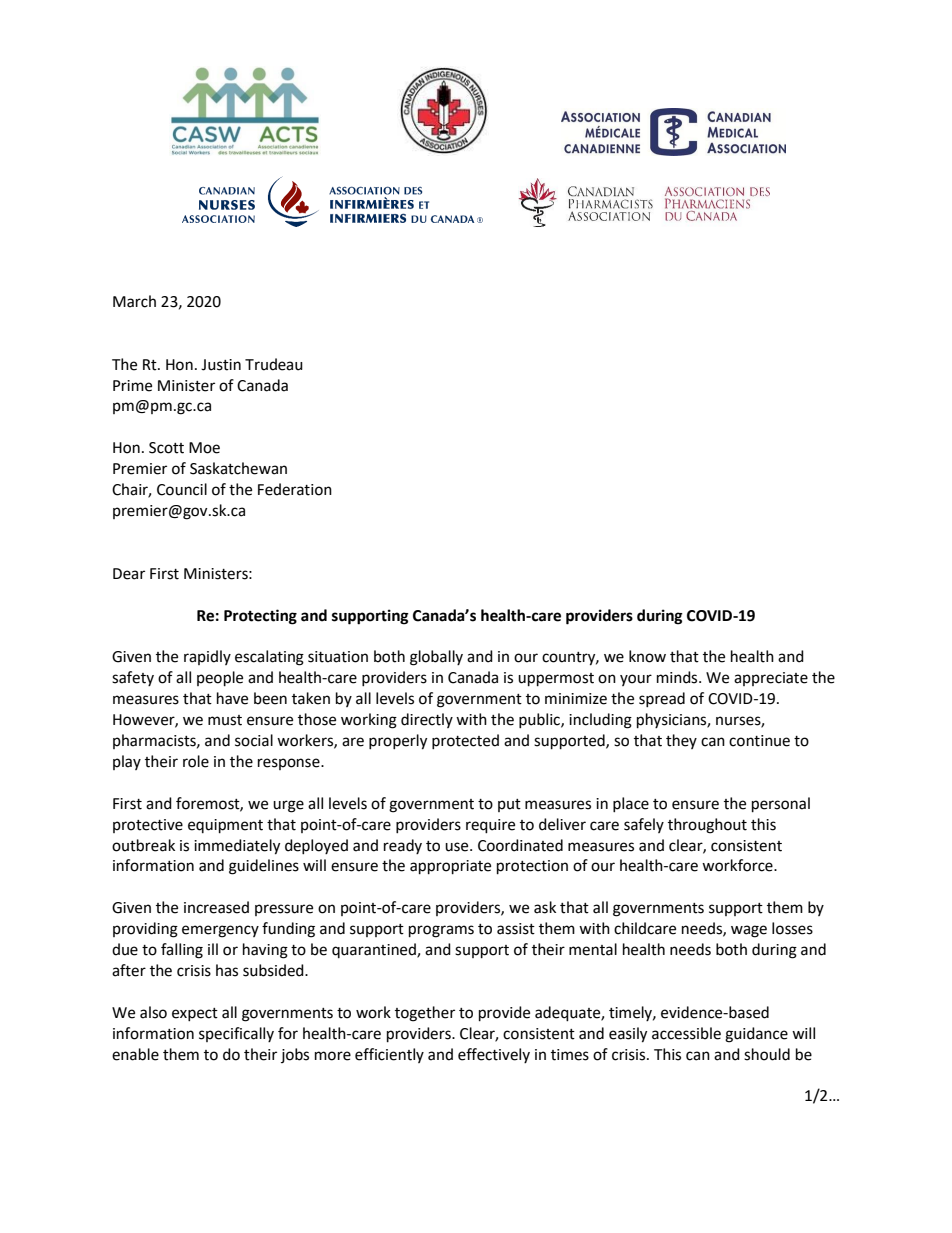 The image size is (952, 1233). Describe the element at coordinates (436, 658) in the page. I see `globally` at that location.
